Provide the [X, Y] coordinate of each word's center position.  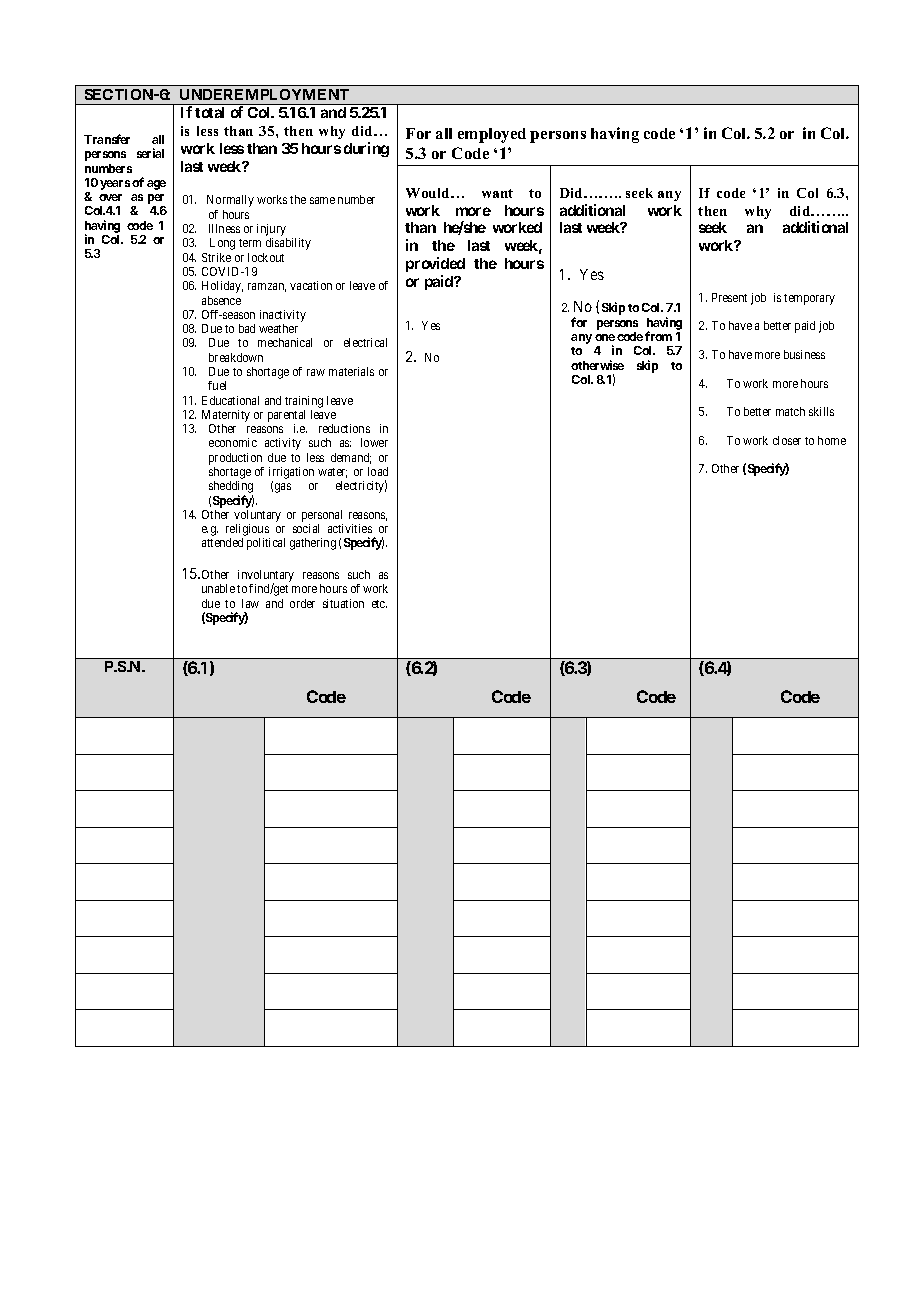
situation [343, 603]
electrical [365, 342]
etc [379, 604]
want [497, 193]
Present [729, 297]
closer [787, 440]
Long [222, 244]
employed [492, 135]
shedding [231, 488]
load [378, 471]
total [209, 112]
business [804, 354]
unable [218, 588]
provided [435, 264]
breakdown [236, 357]
